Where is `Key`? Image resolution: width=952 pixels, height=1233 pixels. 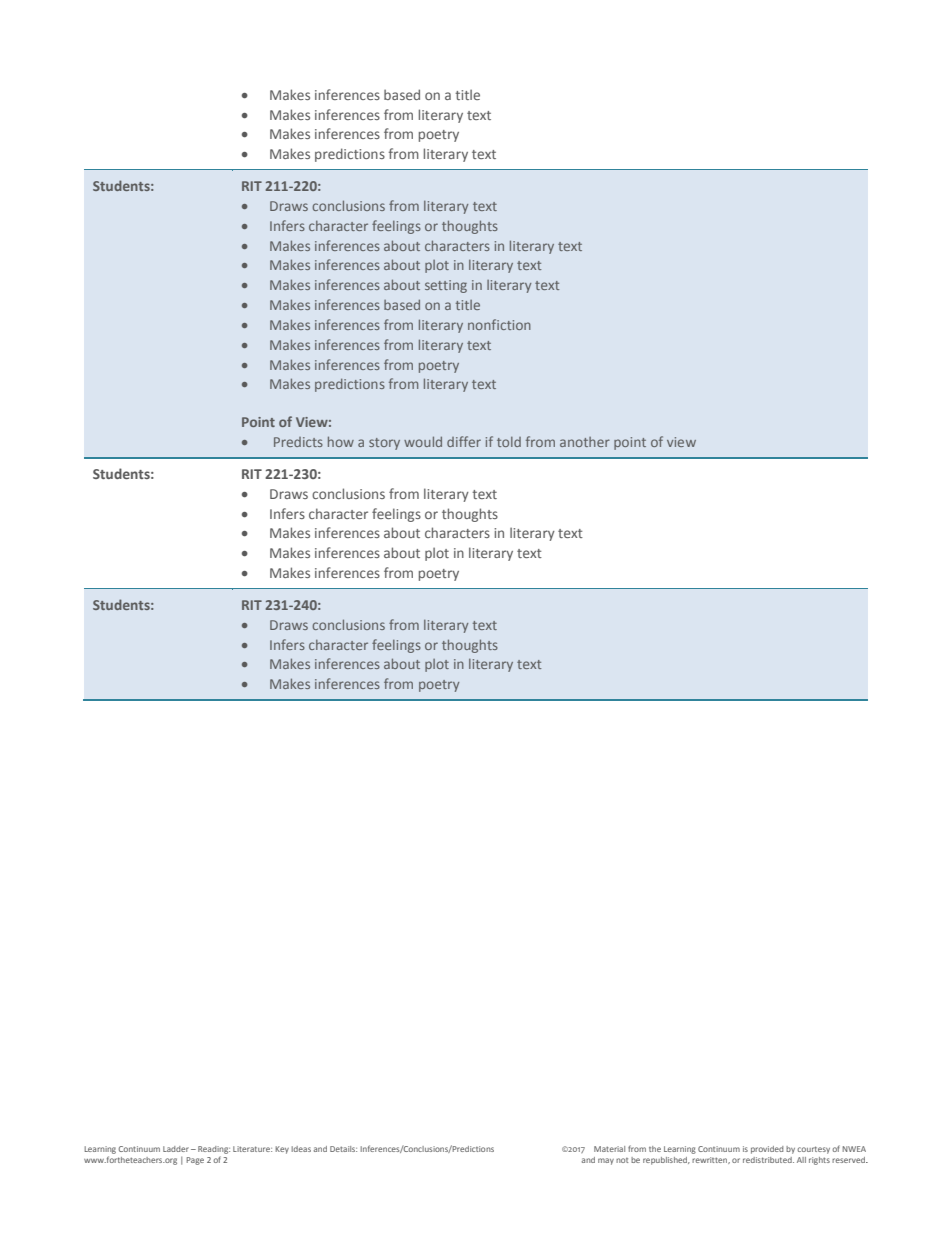 Key is located at coordinates (282, 1150).
